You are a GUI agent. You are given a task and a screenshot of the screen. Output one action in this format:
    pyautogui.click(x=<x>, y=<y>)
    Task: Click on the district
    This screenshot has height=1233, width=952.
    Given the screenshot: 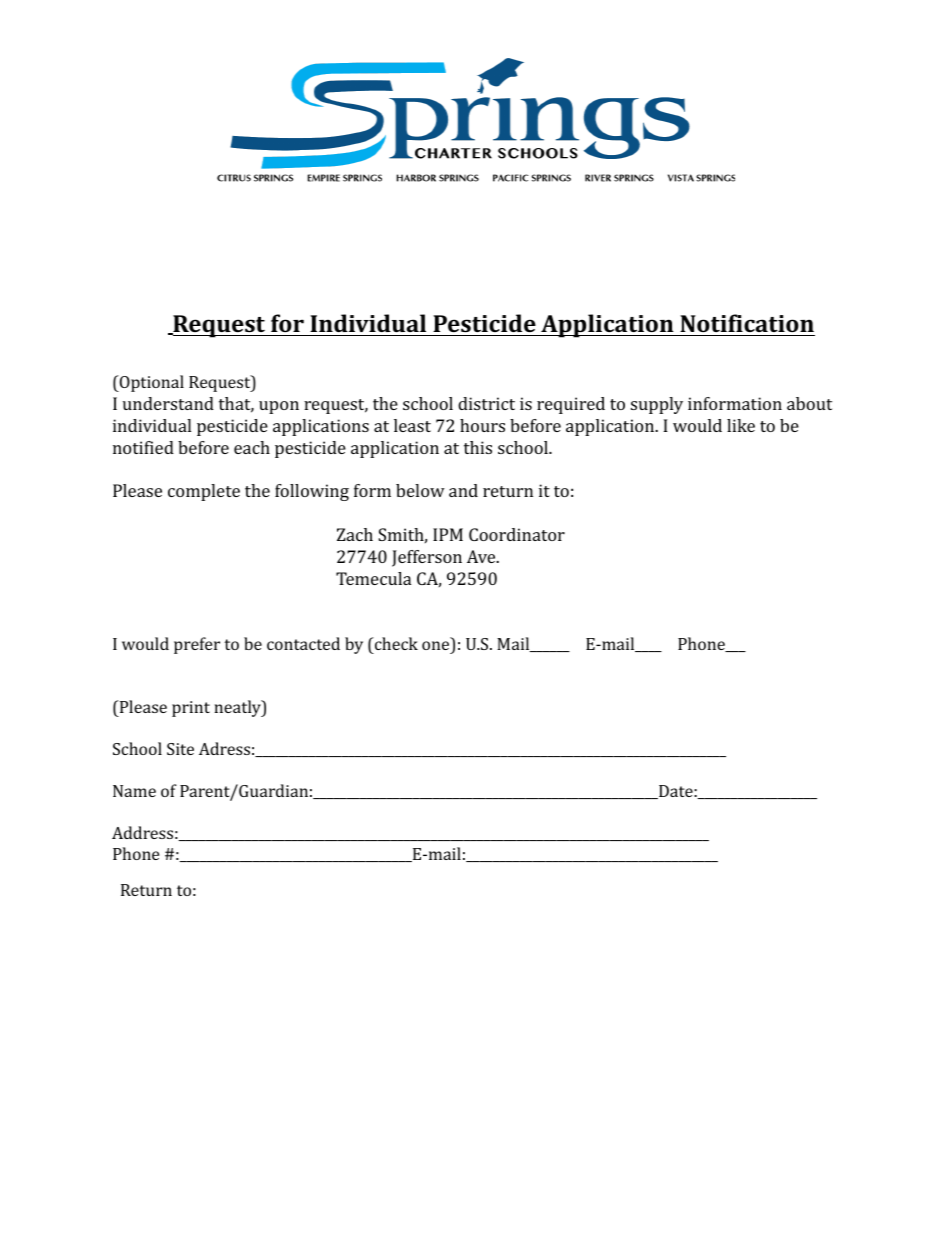 What is the action you would take?
    pyautogui.click(x=486, y=403)
